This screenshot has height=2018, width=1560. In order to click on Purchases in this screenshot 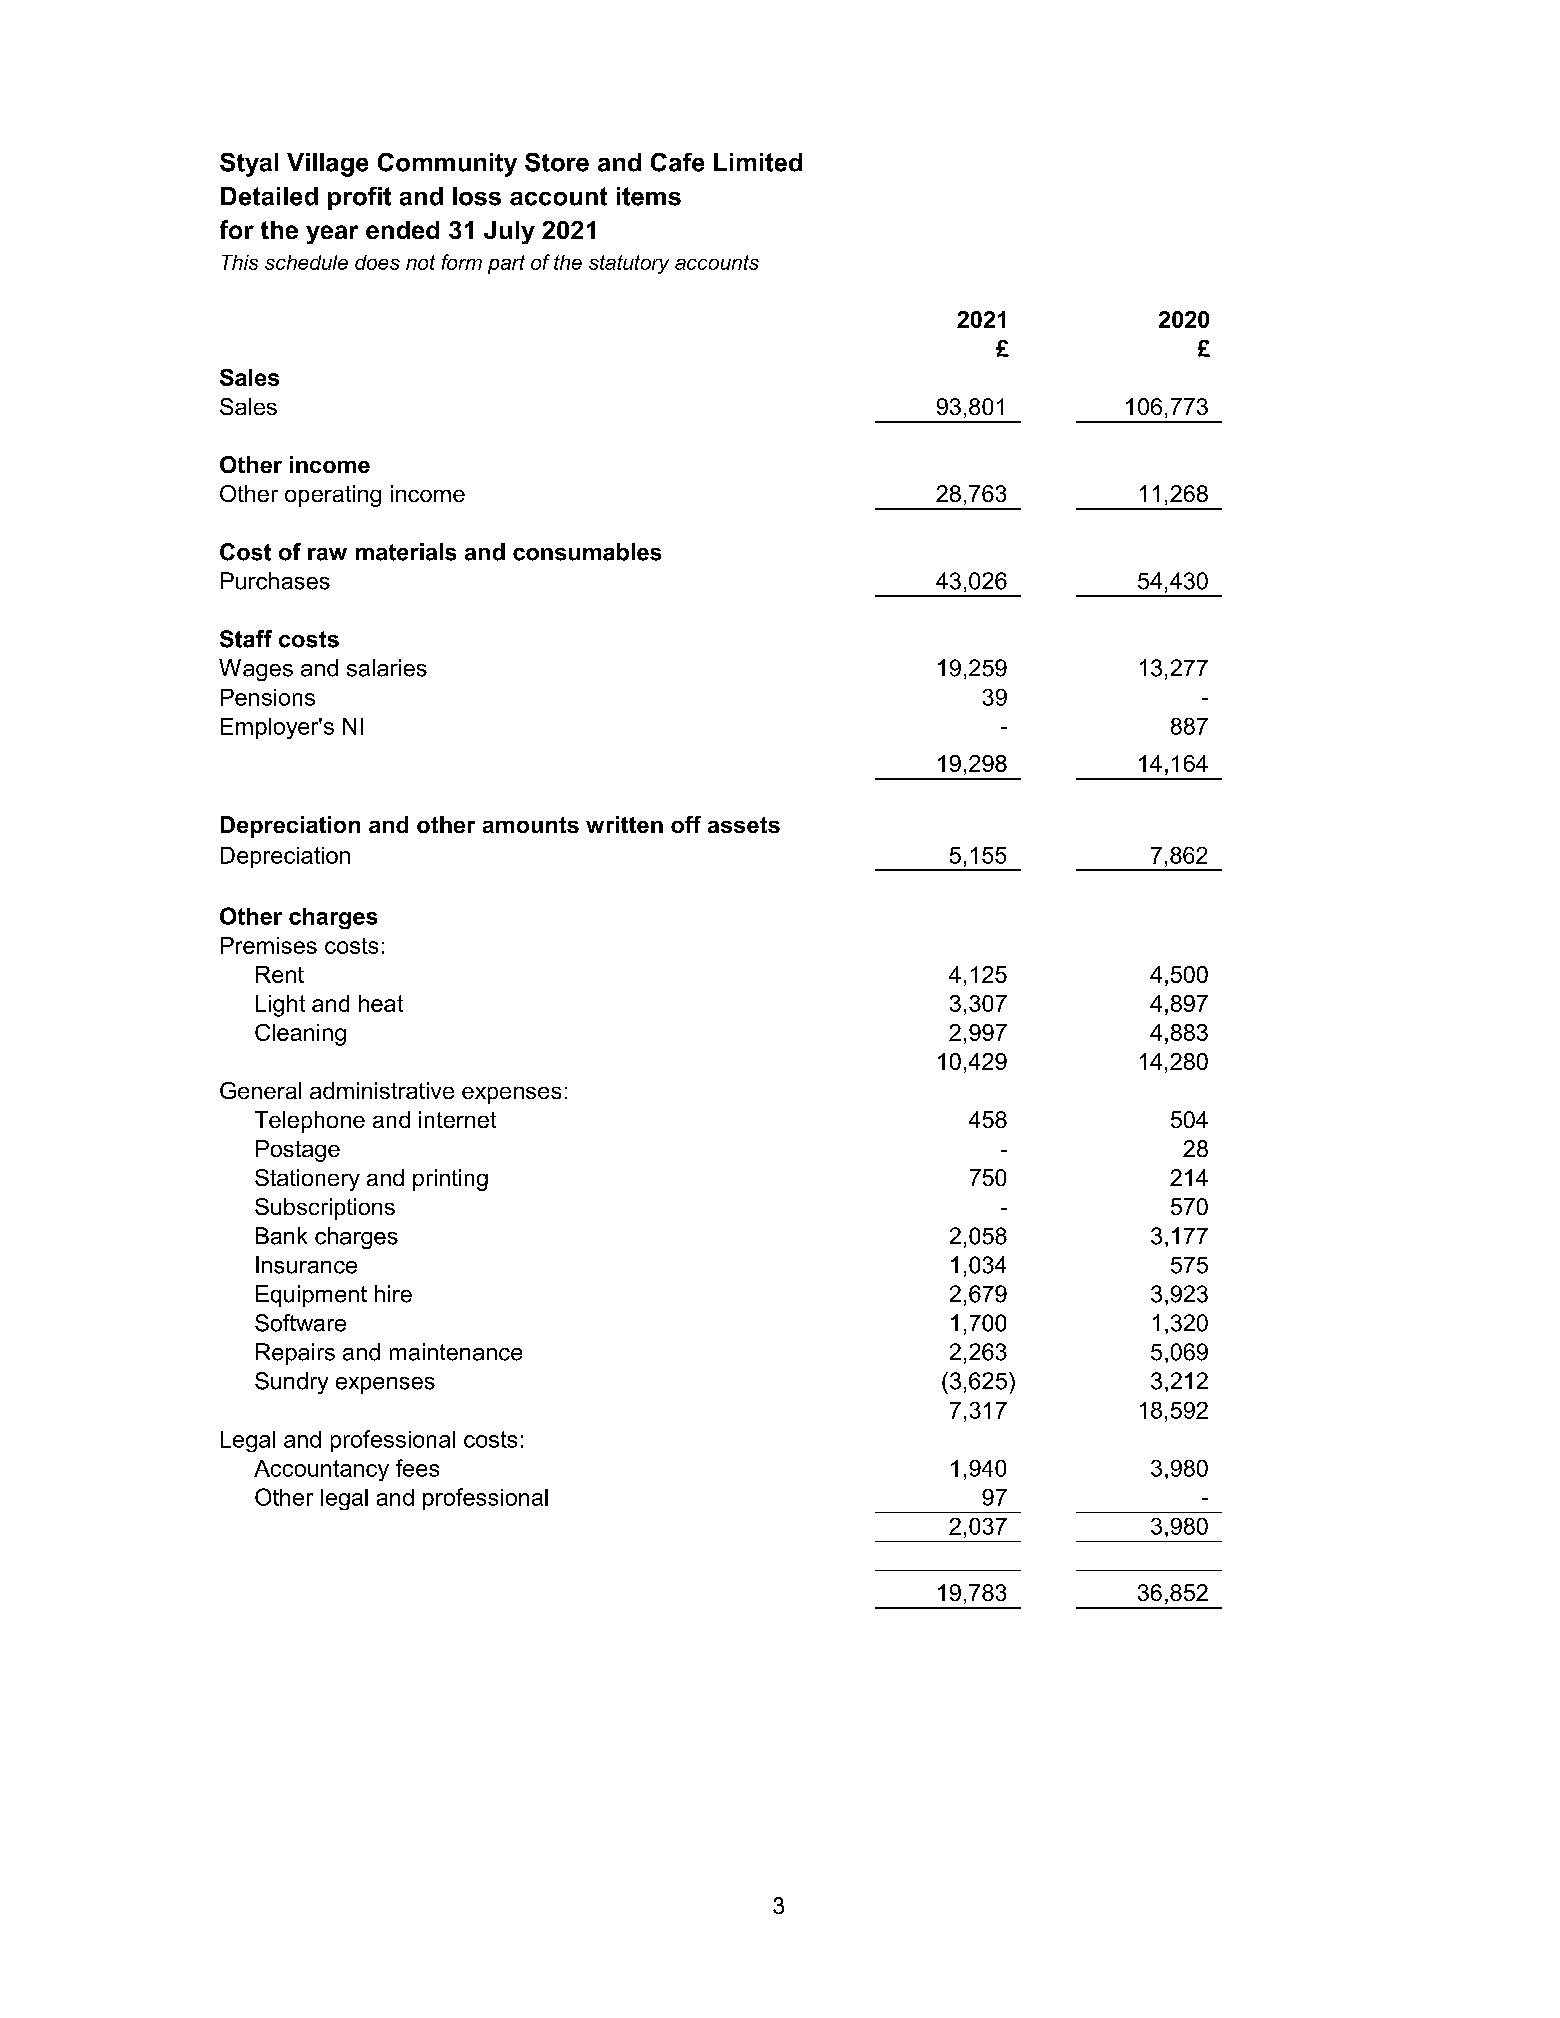, I will do `click(275, 581)`.
